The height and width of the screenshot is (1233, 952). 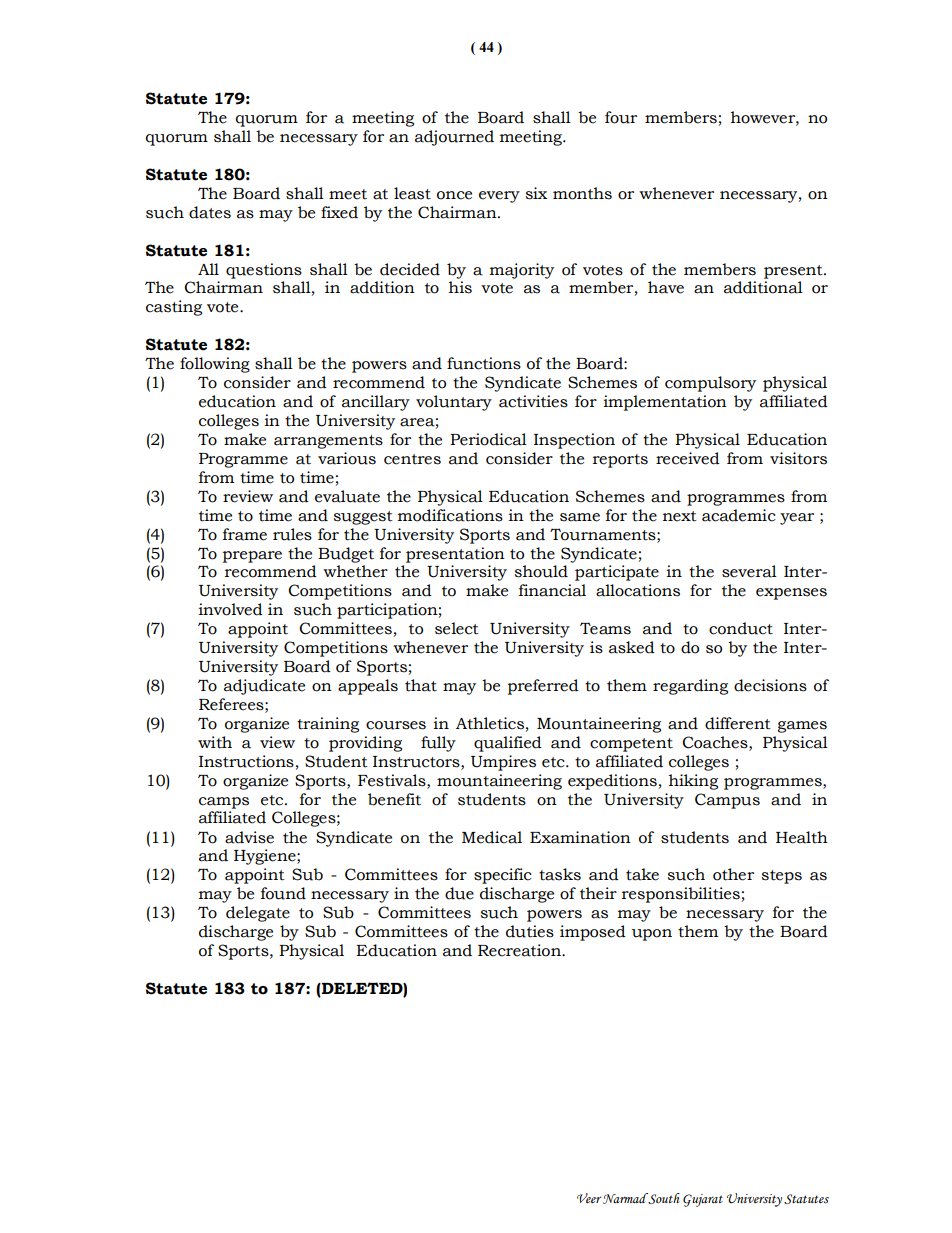 I want to click on dates, so click(x=210, y=212).
